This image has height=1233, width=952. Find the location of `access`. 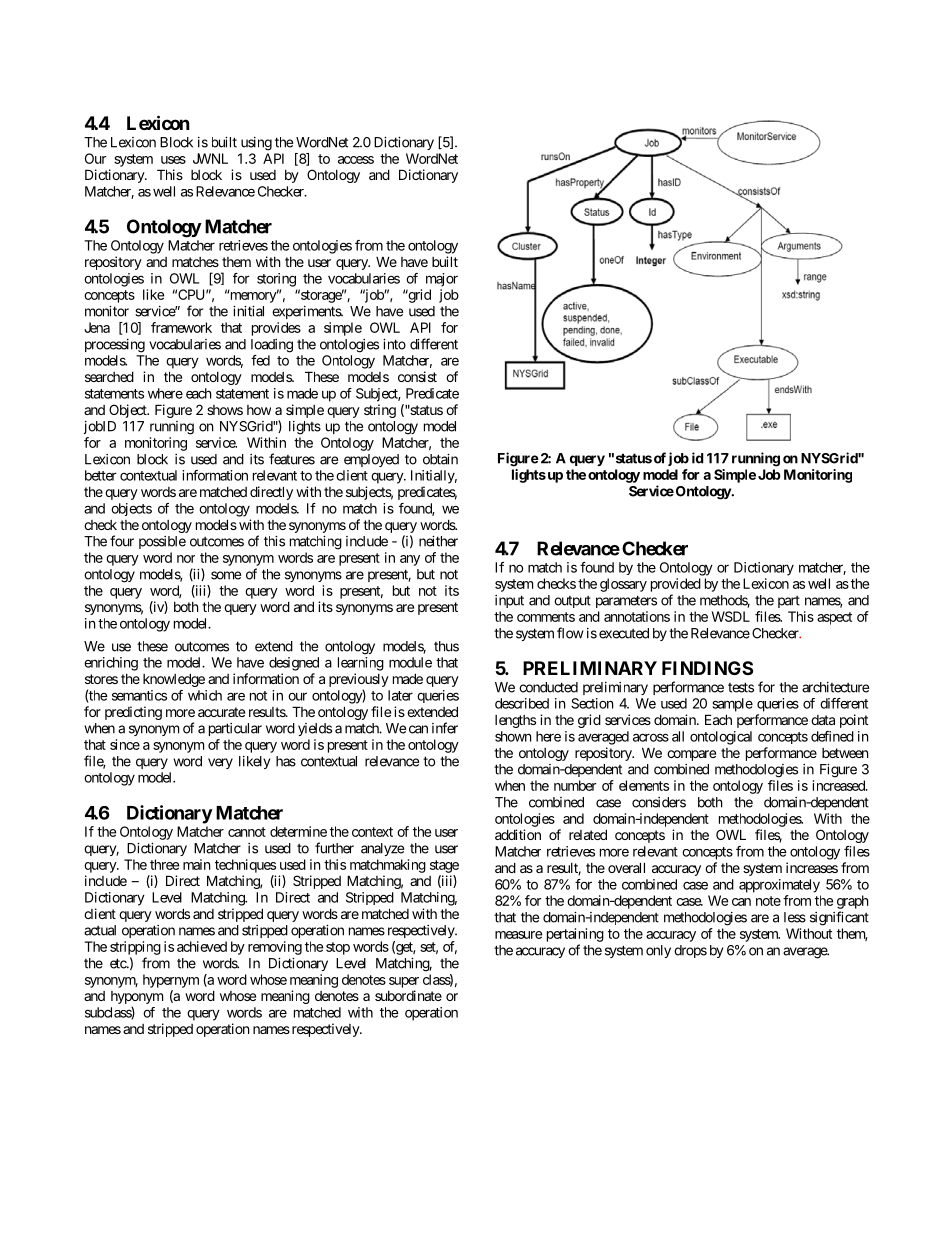

access is located at coordinates (356, 160).
